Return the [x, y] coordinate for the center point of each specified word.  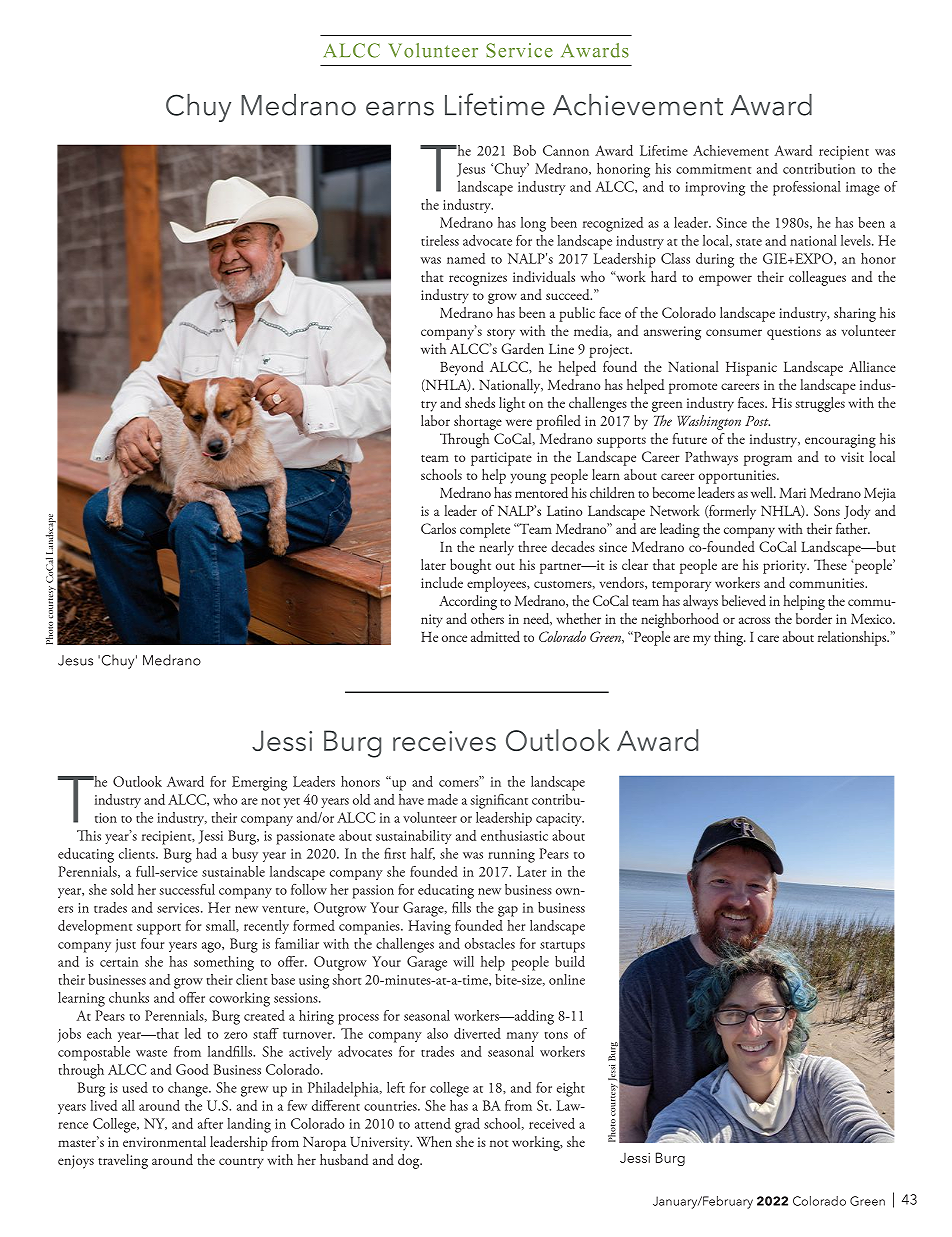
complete [485, 530]
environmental [164, 1141]
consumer [734, 332]
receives [444, 741]
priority [786, 567]
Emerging [259, 783]
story [501, 334]
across [754, 620]
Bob [524, 150]
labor [435, 420]
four [152, 943]
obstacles [490, 943]
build [570, 961]
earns [400, 108]
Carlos [438, 528]
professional [807, 188]
